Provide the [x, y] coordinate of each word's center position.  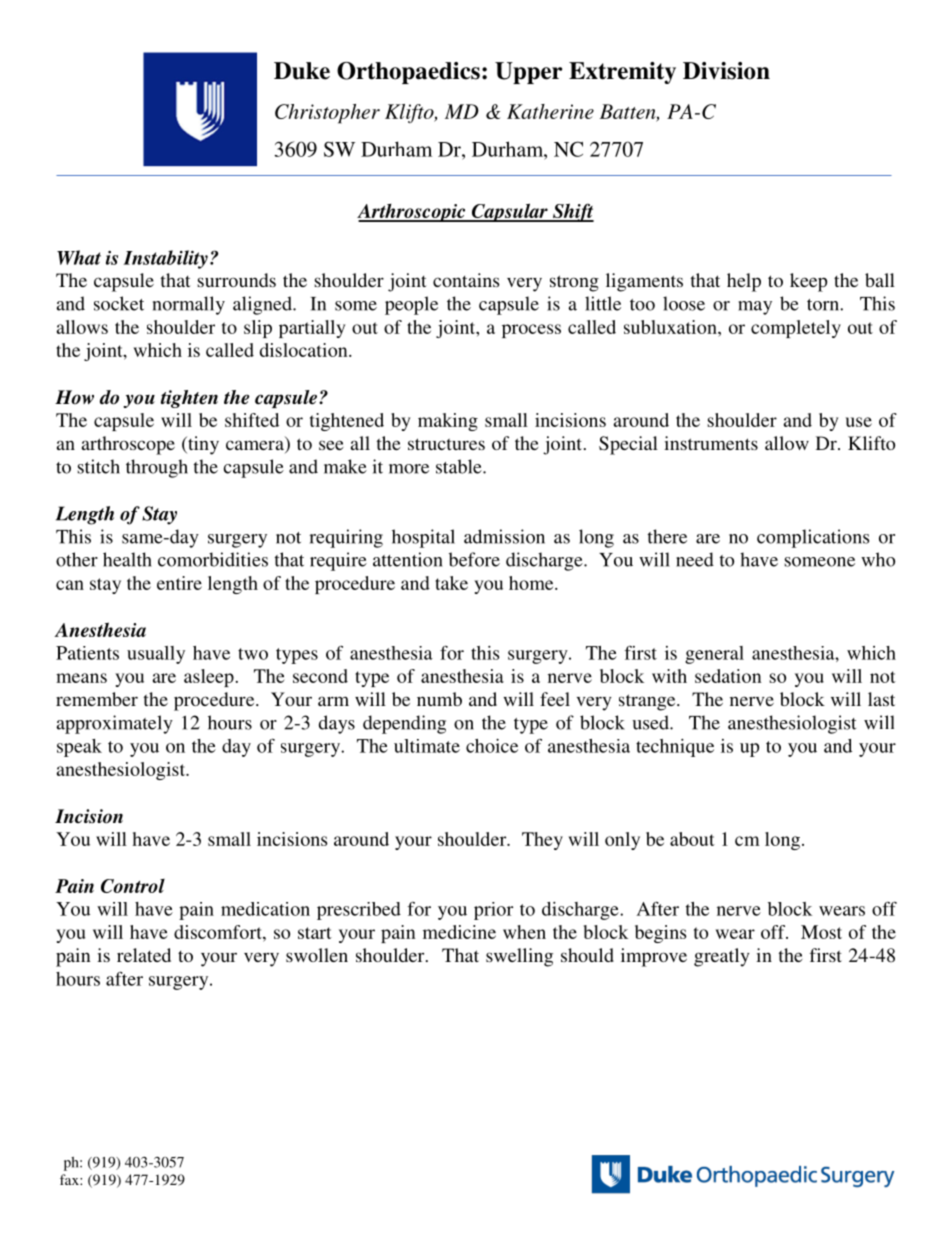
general [714, 655]
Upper [528, 73]
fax [70, 1179]
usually [156, 655]
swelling [519, 957]
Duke [302, 71]
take [451, 583]
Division [726, 71]
